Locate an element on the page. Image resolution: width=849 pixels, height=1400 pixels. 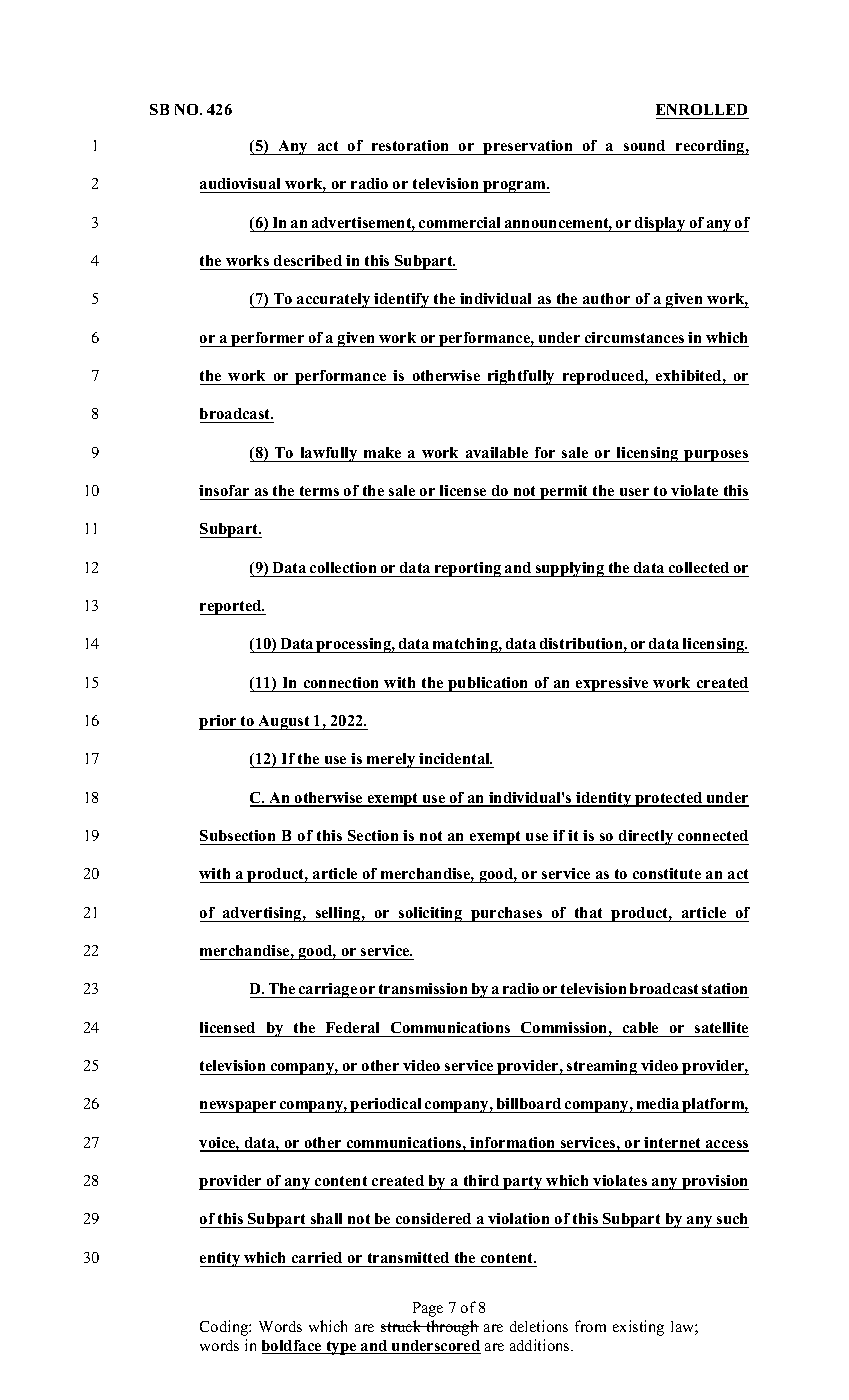
boldface is located at coordinates (293, 1347).
